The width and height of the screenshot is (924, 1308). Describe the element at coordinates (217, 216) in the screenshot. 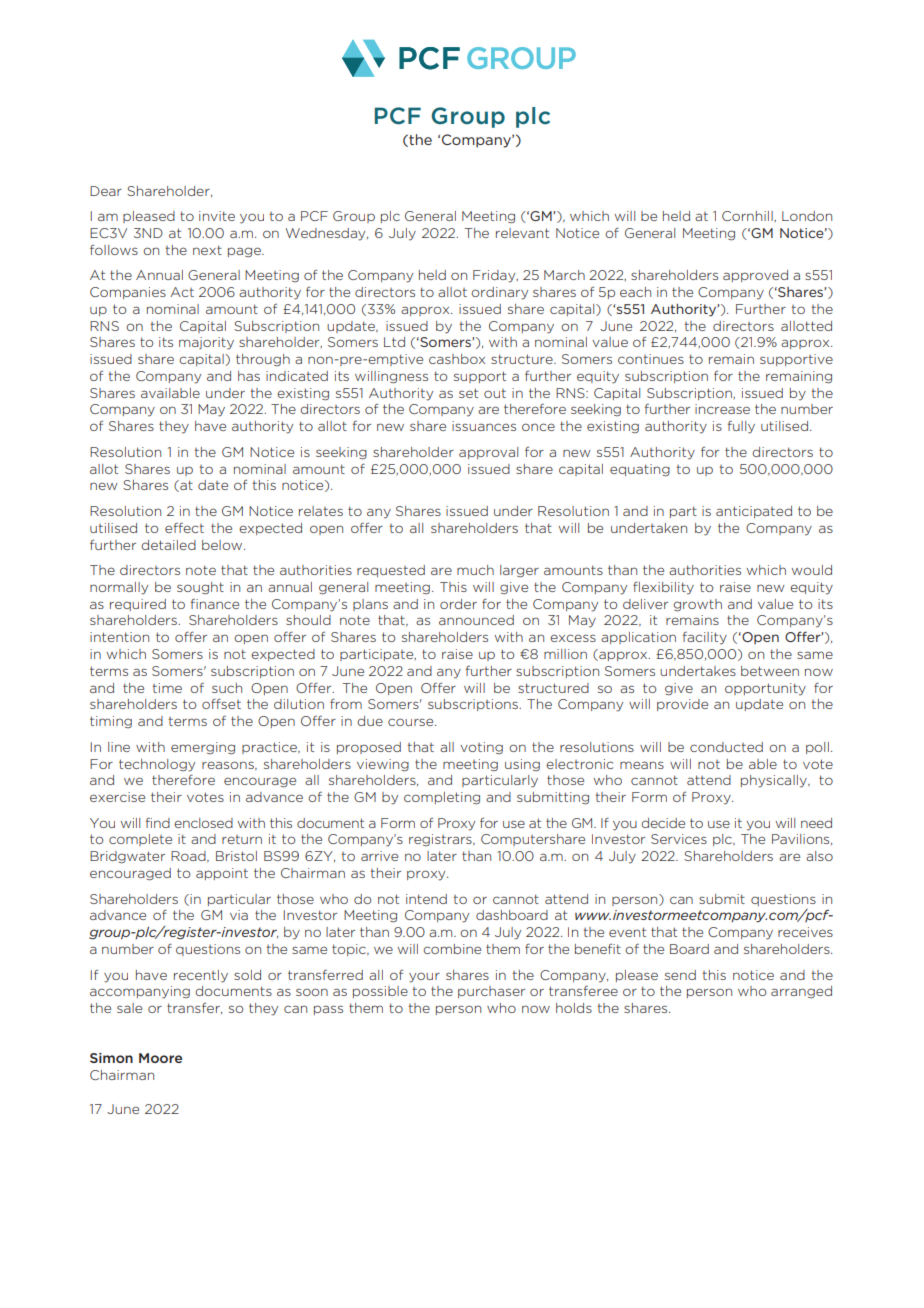

I see `invite` at that location.
